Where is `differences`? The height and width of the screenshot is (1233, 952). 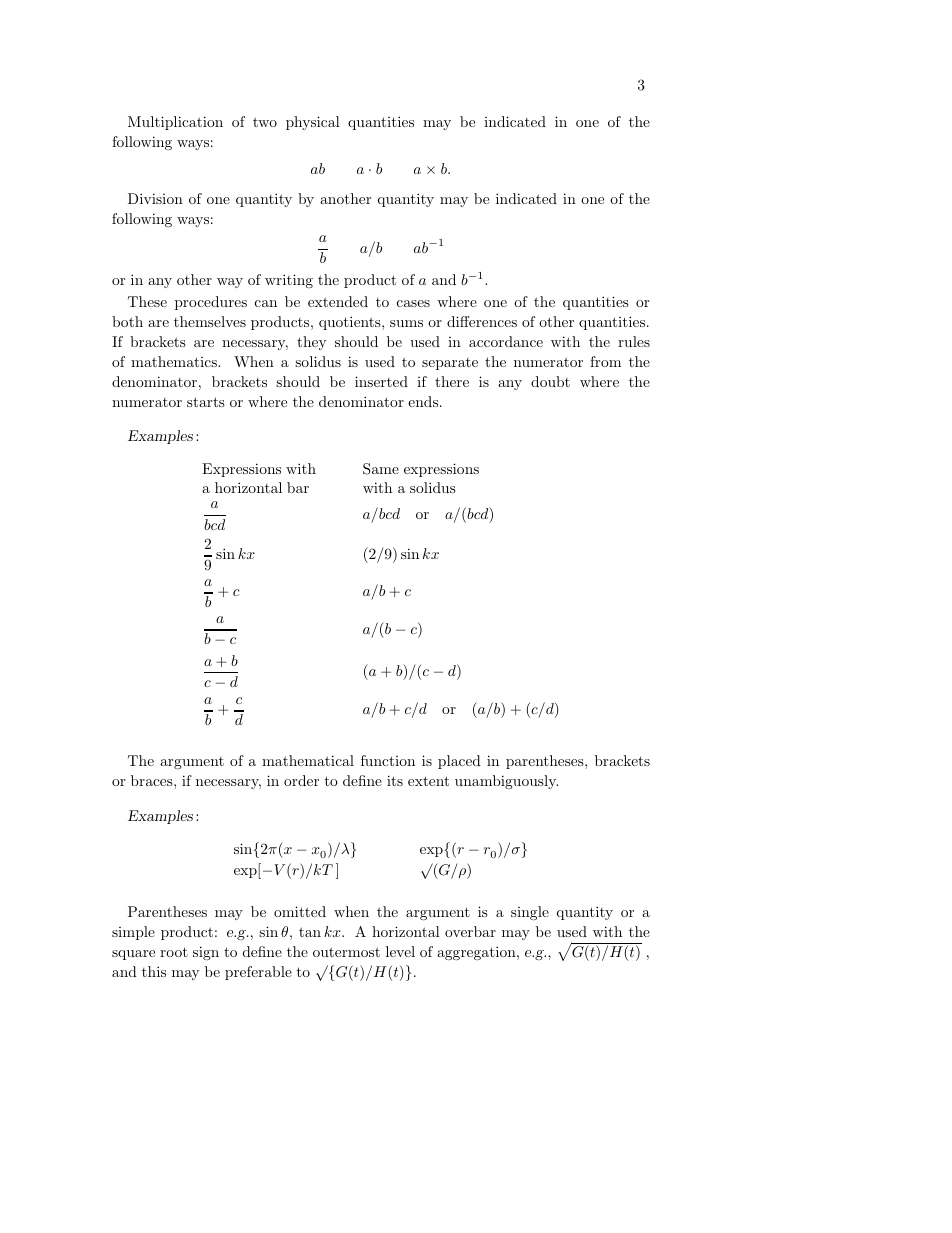
differences is located at coordinates (482, 321).
